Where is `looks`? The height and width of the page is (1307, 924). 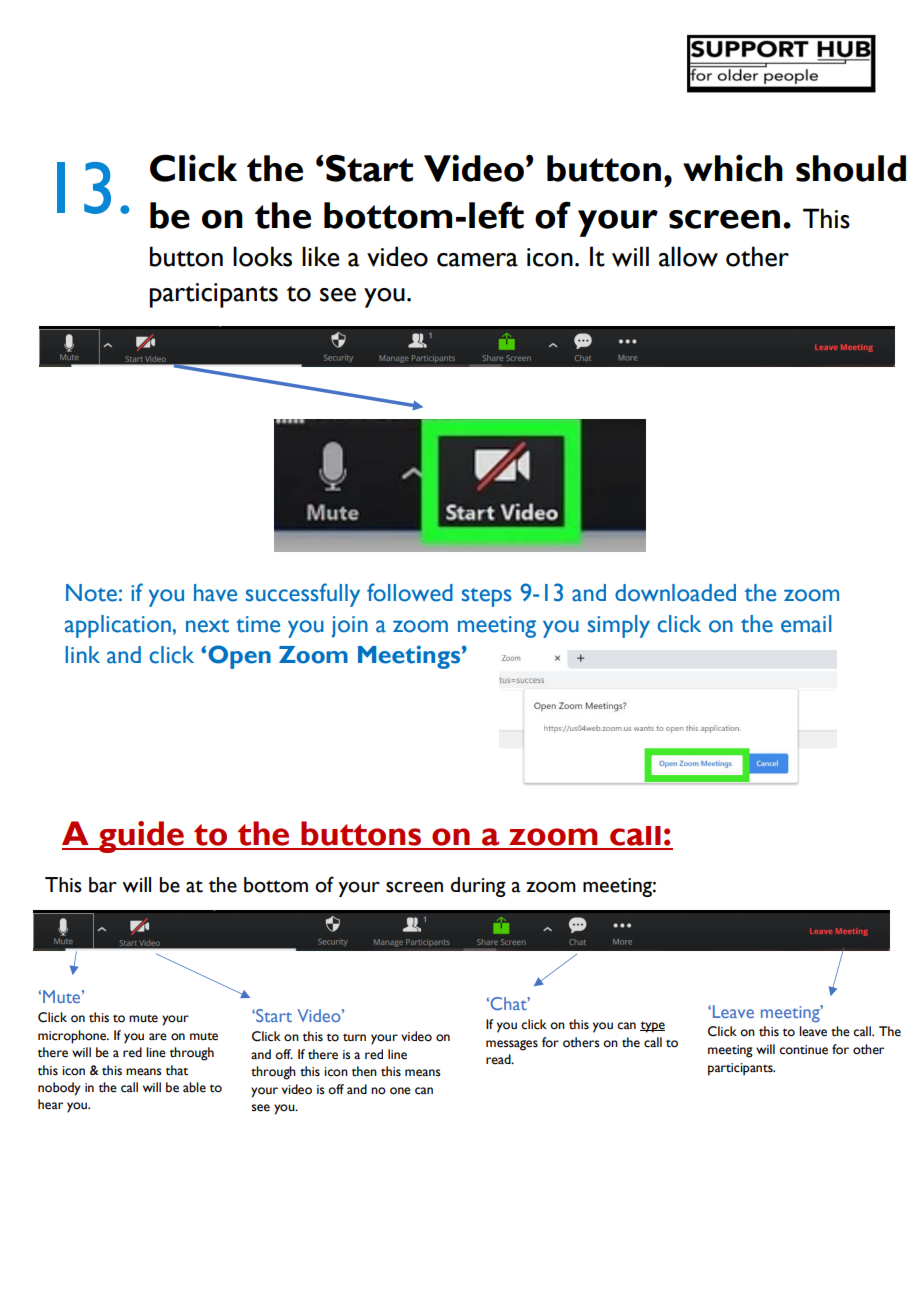
looks is located at coordinates (262, 256).
